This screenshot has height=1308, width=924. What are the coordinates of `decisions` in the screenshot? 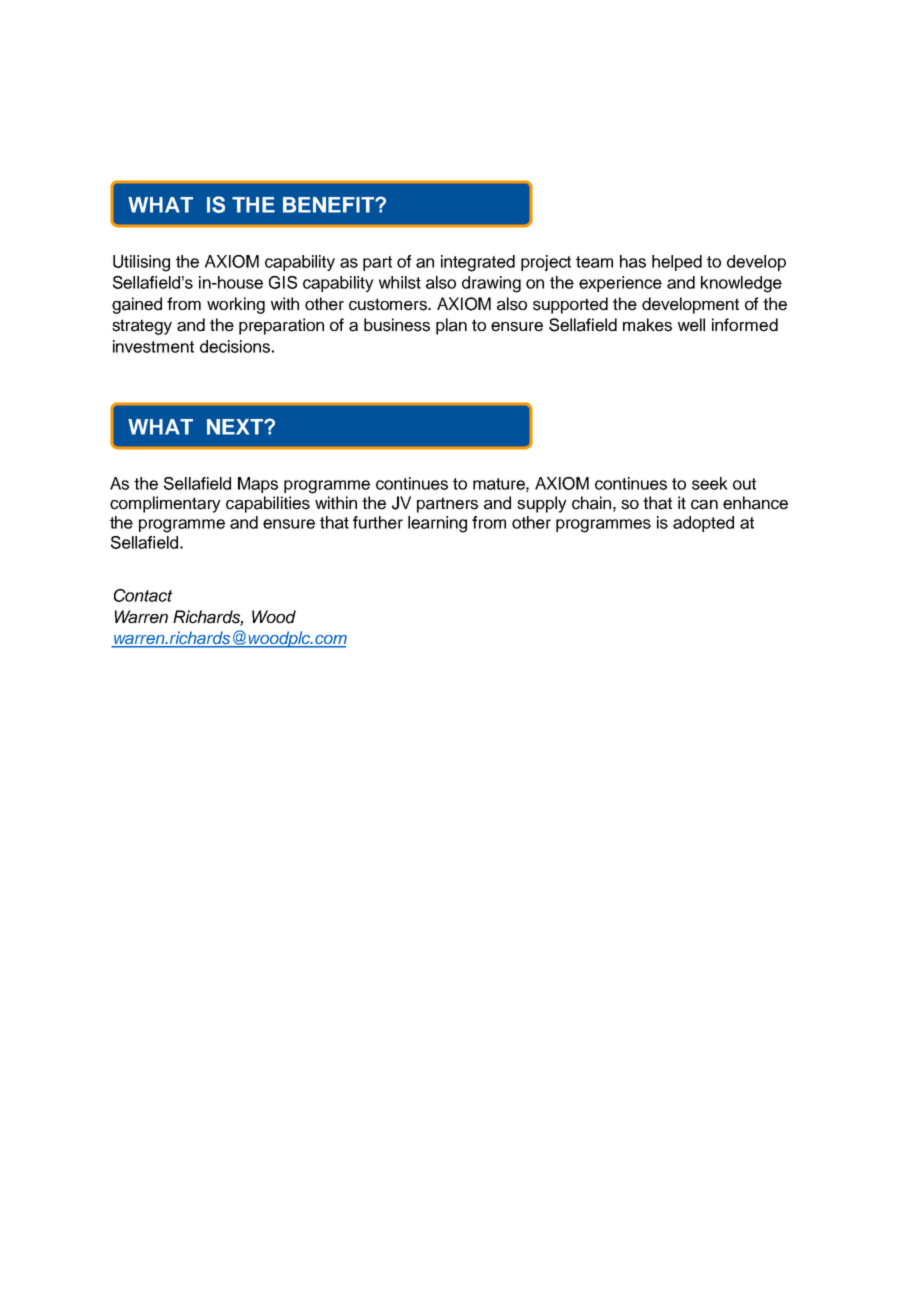 It's located at (235, 346).
